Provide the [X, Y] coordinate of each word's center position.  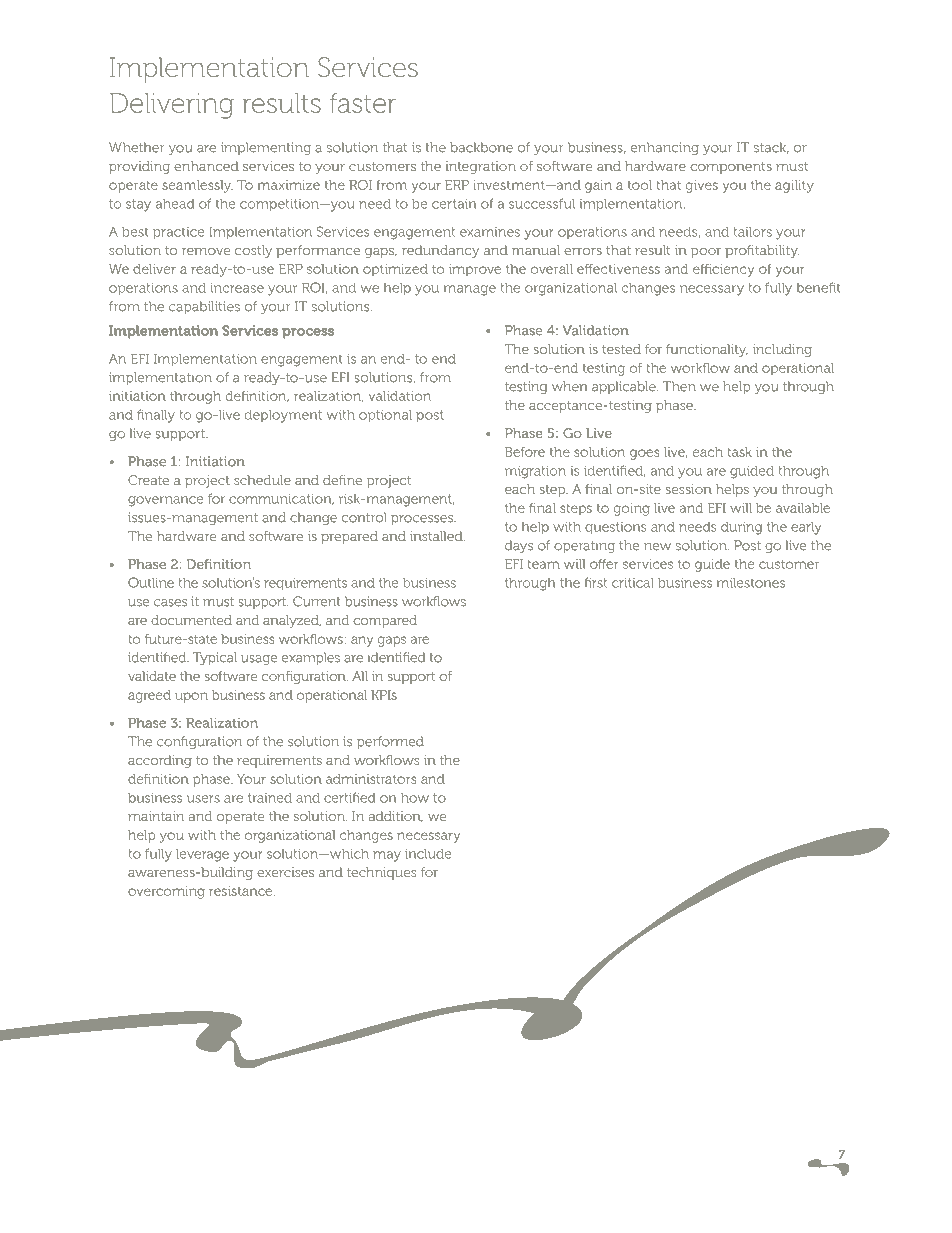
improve [475, 270]
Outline [151, 582]
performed [390, 742]
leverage [202, 855]
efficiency [723, 270]
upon [191, 697]
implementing [266, 148]
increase [237, 288]
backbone [481, 147]
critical [632, 583]
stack [771, 148]
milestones [751, 583]
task [740, 452]
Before [525, 452]
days [519, 546]
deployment [283, 416]
